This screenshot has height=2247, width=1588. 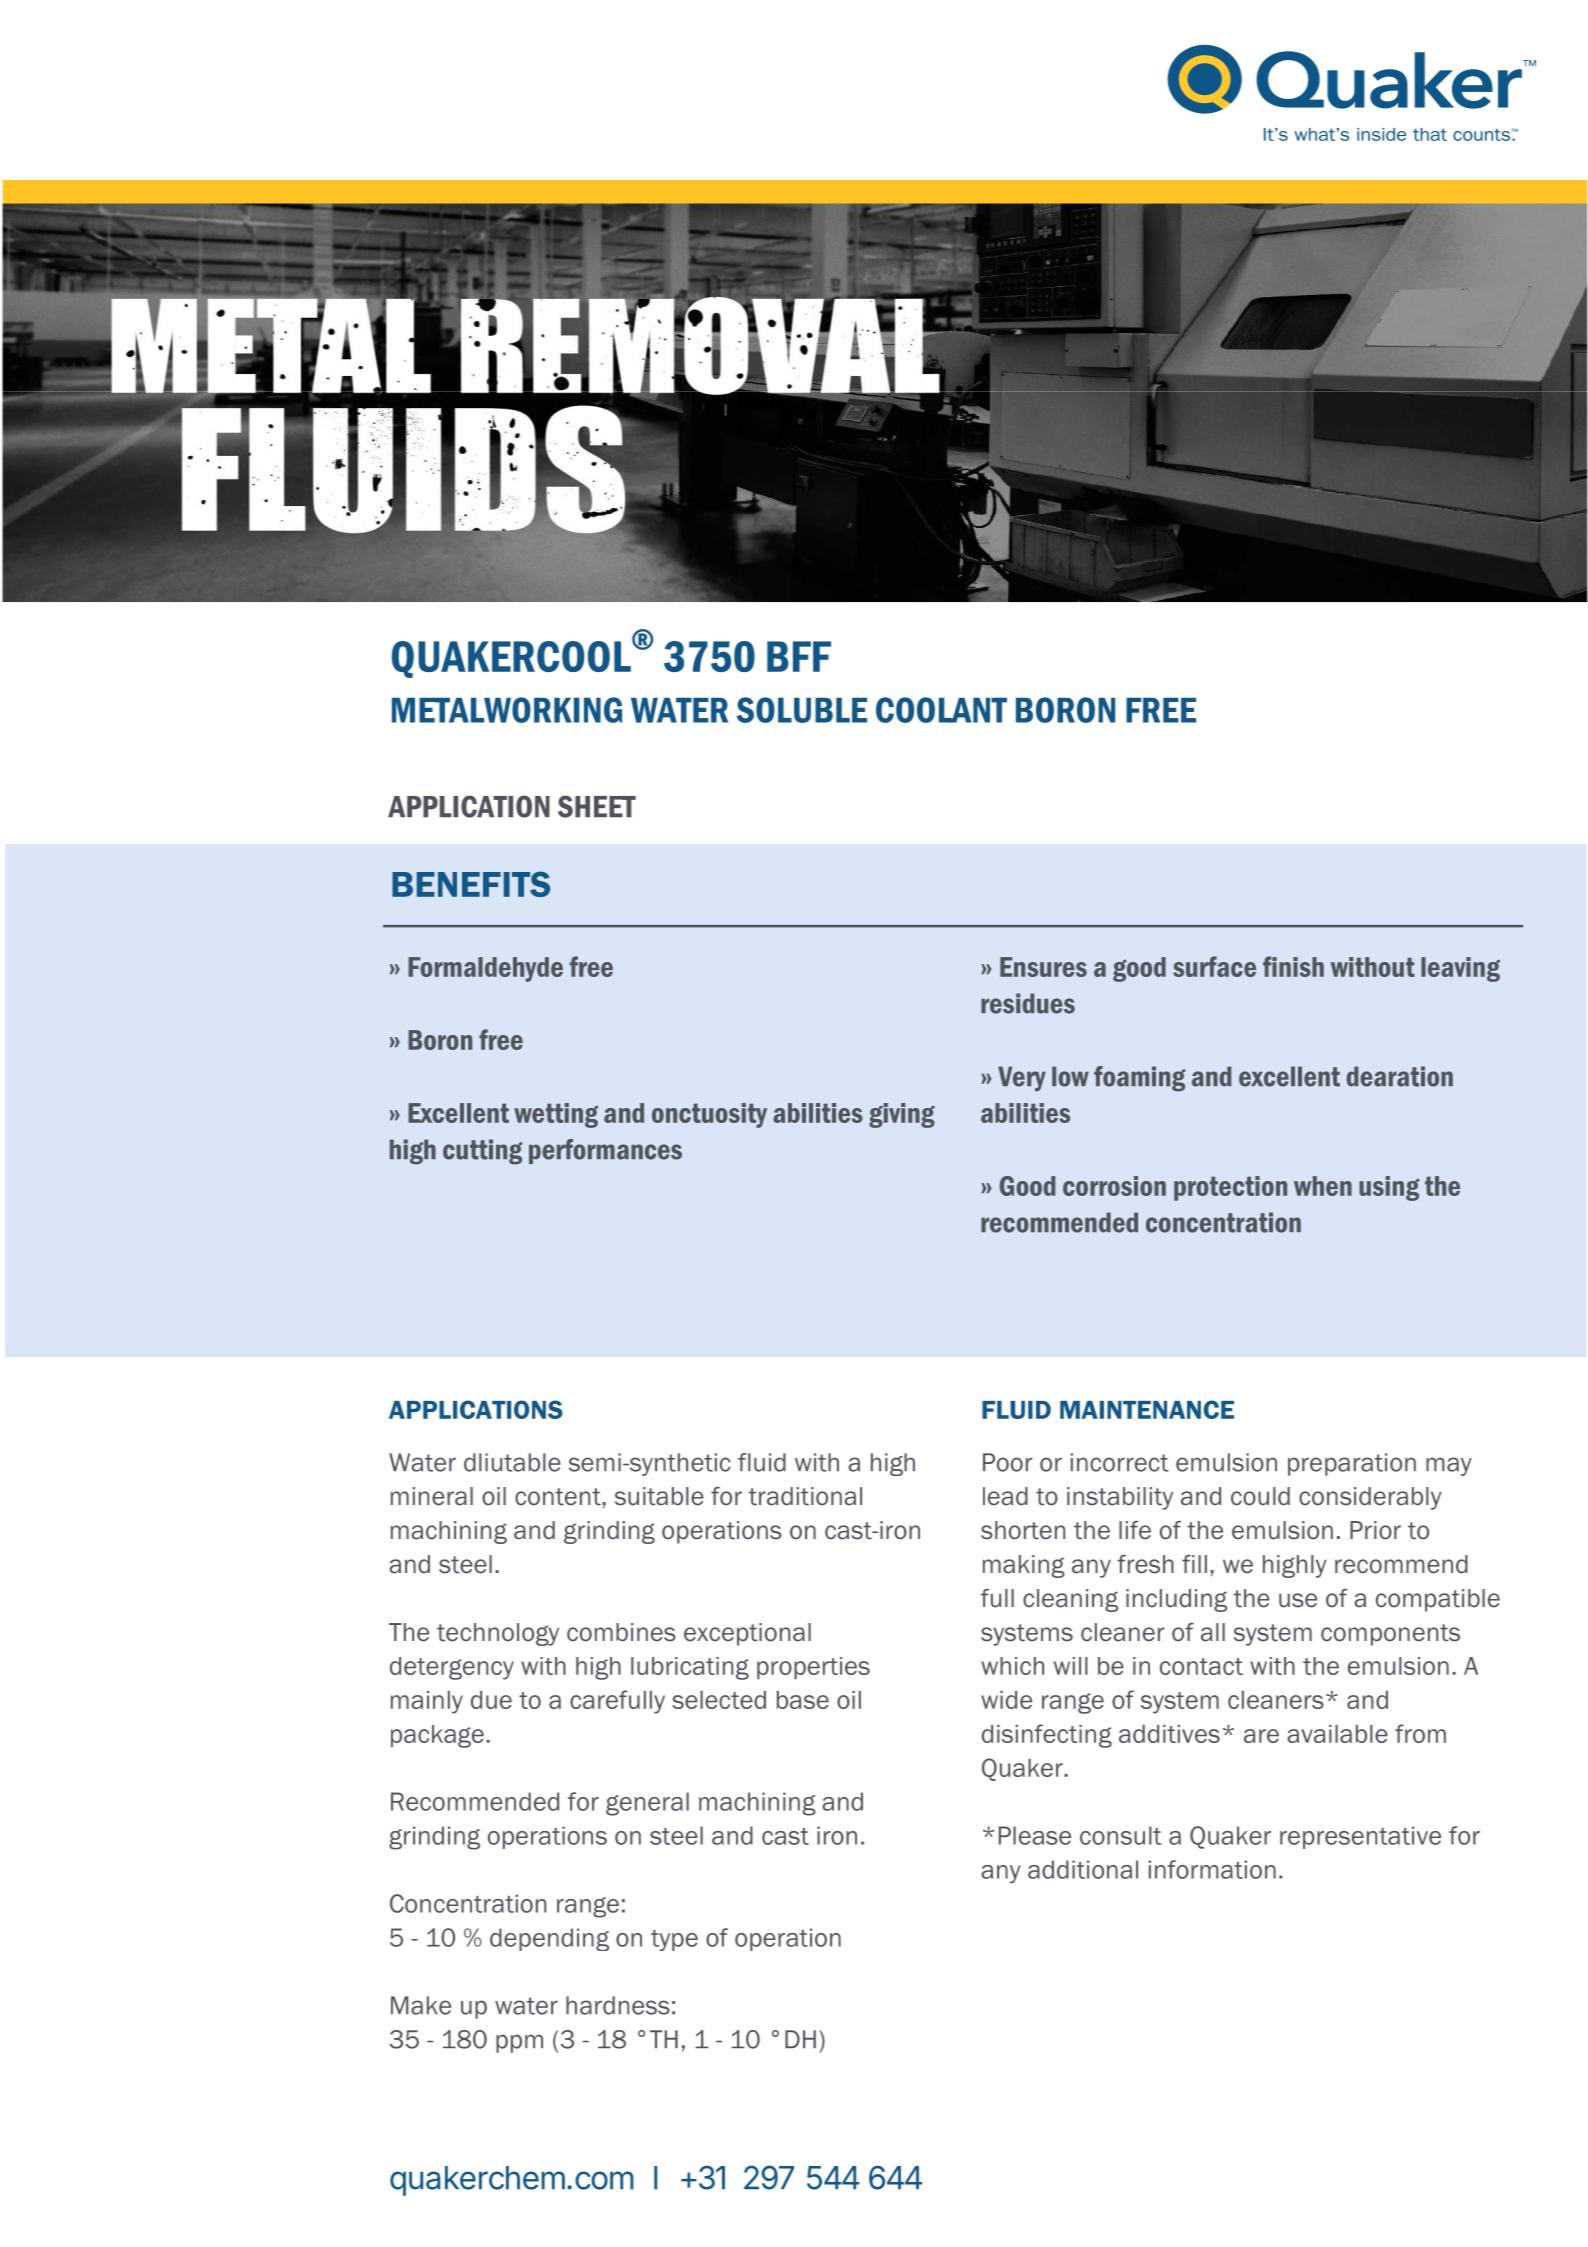 I want to click on Ensures, so click(x=1043, y=967).
